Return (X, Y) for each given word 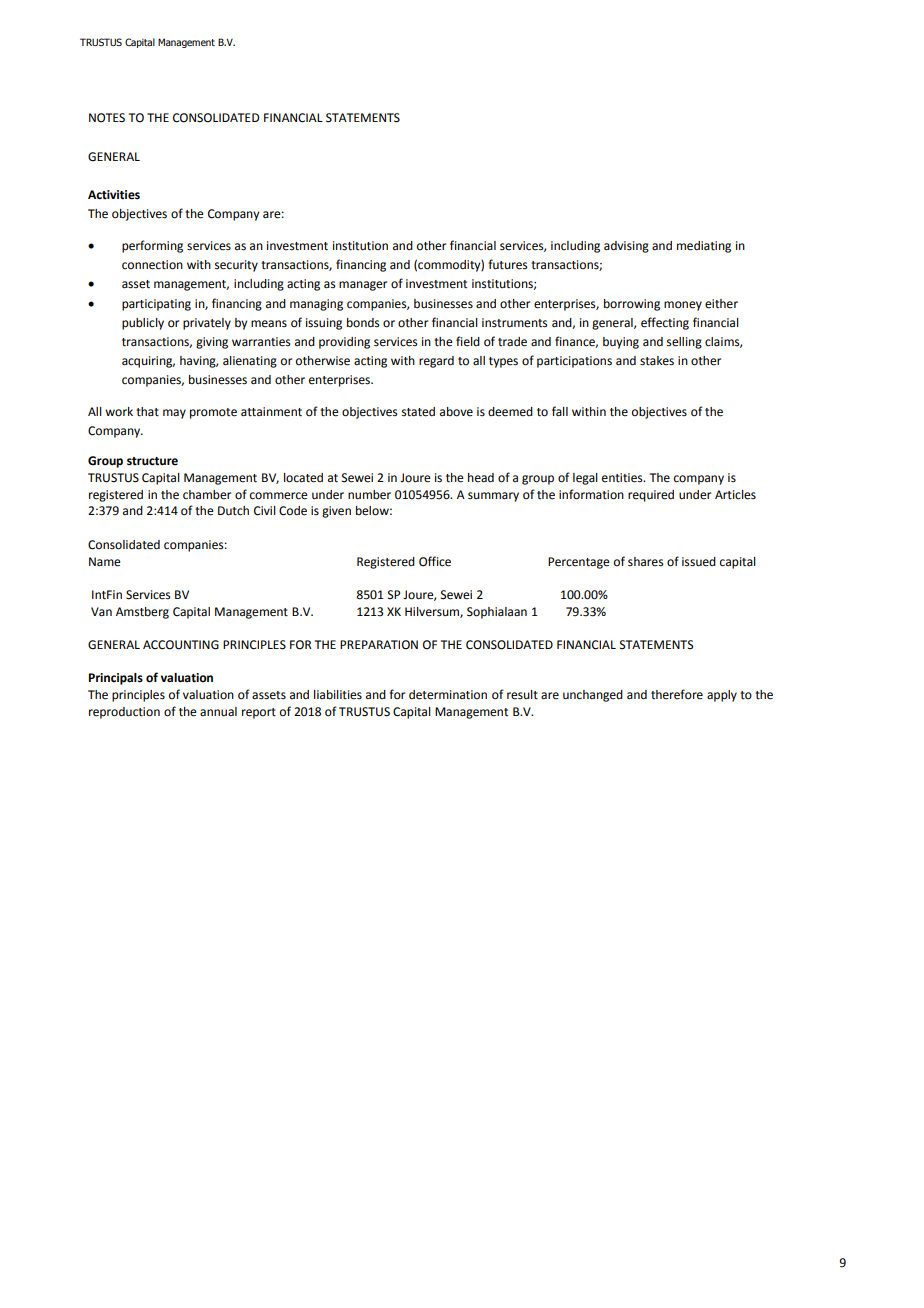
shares (645, 562)
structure (152, 461)
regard (436, 362)
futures (507, 264)
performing (152, 246)
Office (435, 561)
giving (212, 343)
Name (105, 562)
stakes (657, 361)
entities (623, 478)
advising (626, 247)
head (481, 478)
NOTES (107, 118)
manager (363, 286)
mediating (704, 247)
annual (218, 712)
